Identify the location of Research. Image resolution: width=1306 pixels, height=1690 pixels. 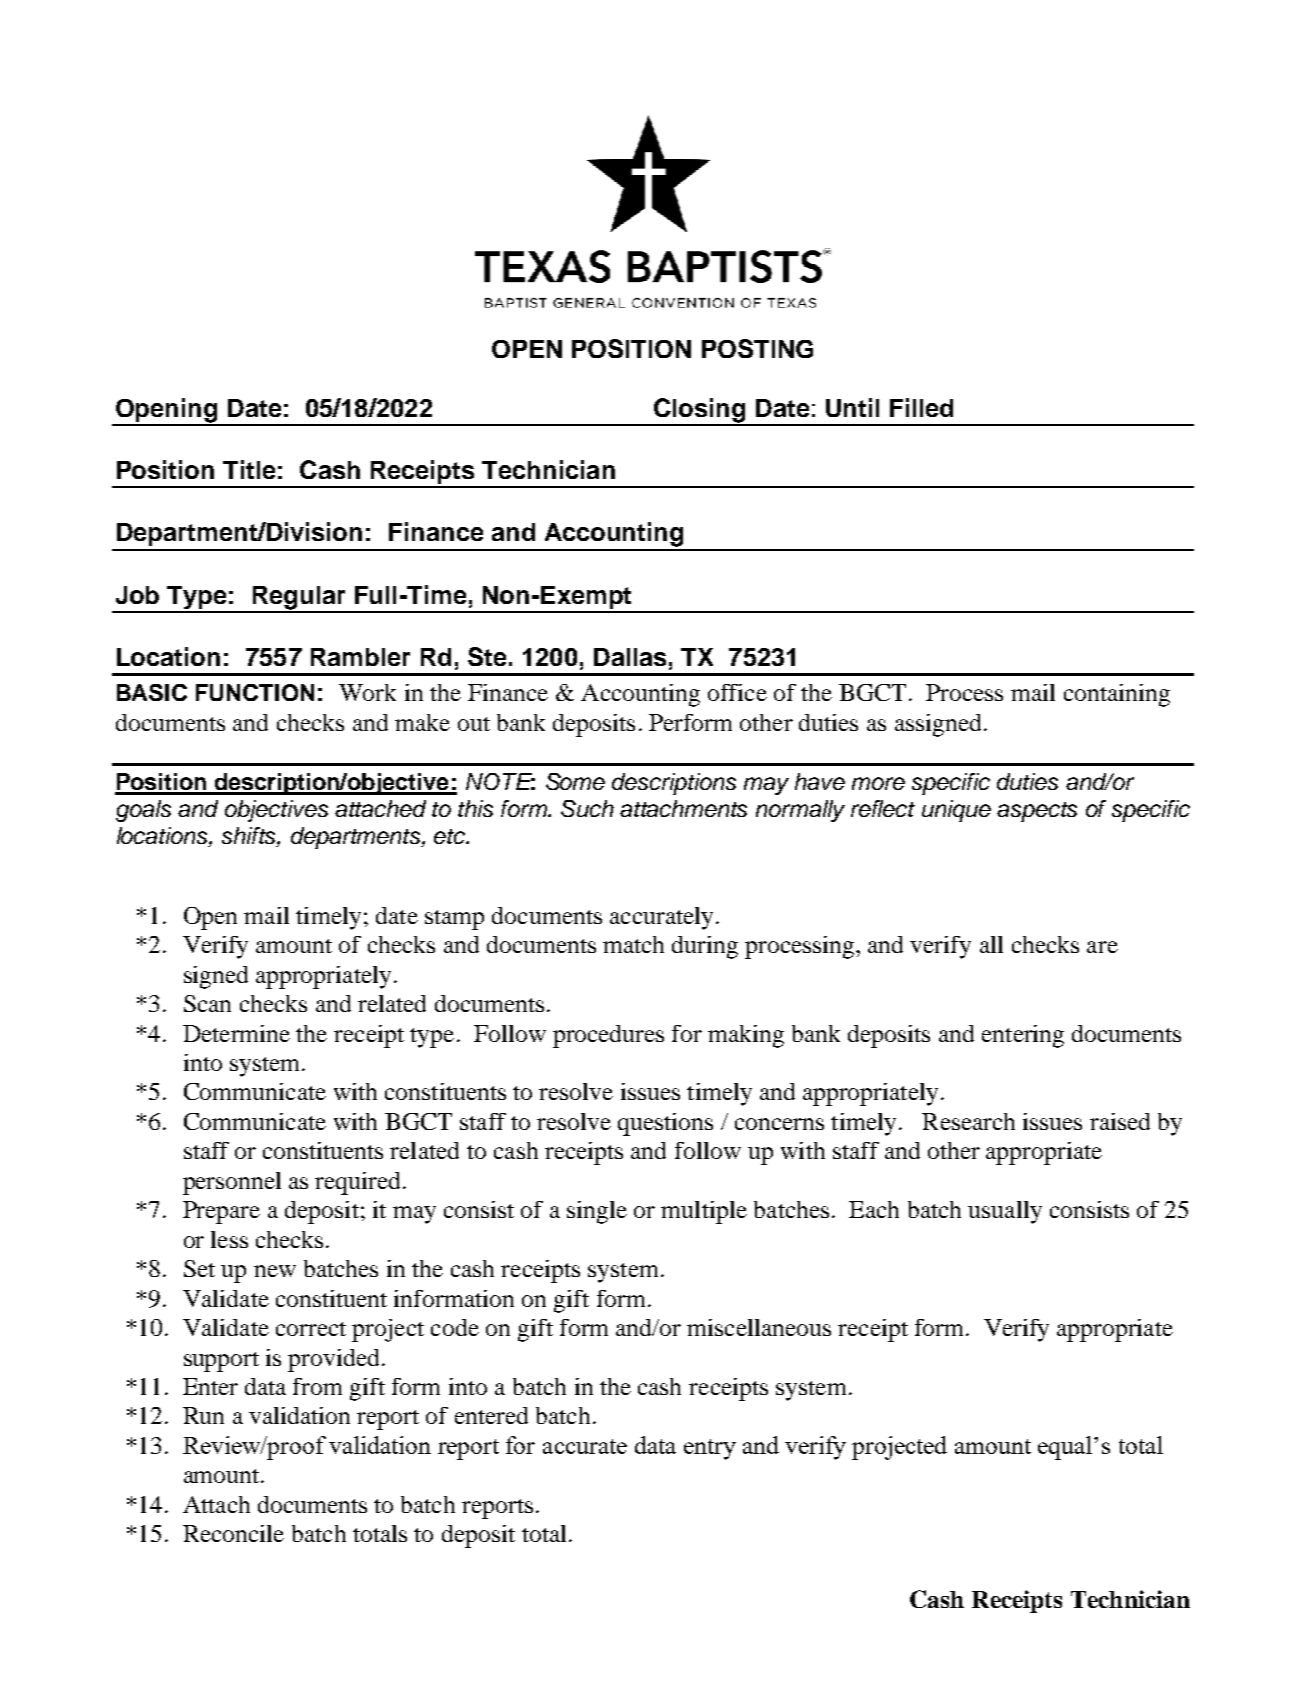
(968, 1121).
